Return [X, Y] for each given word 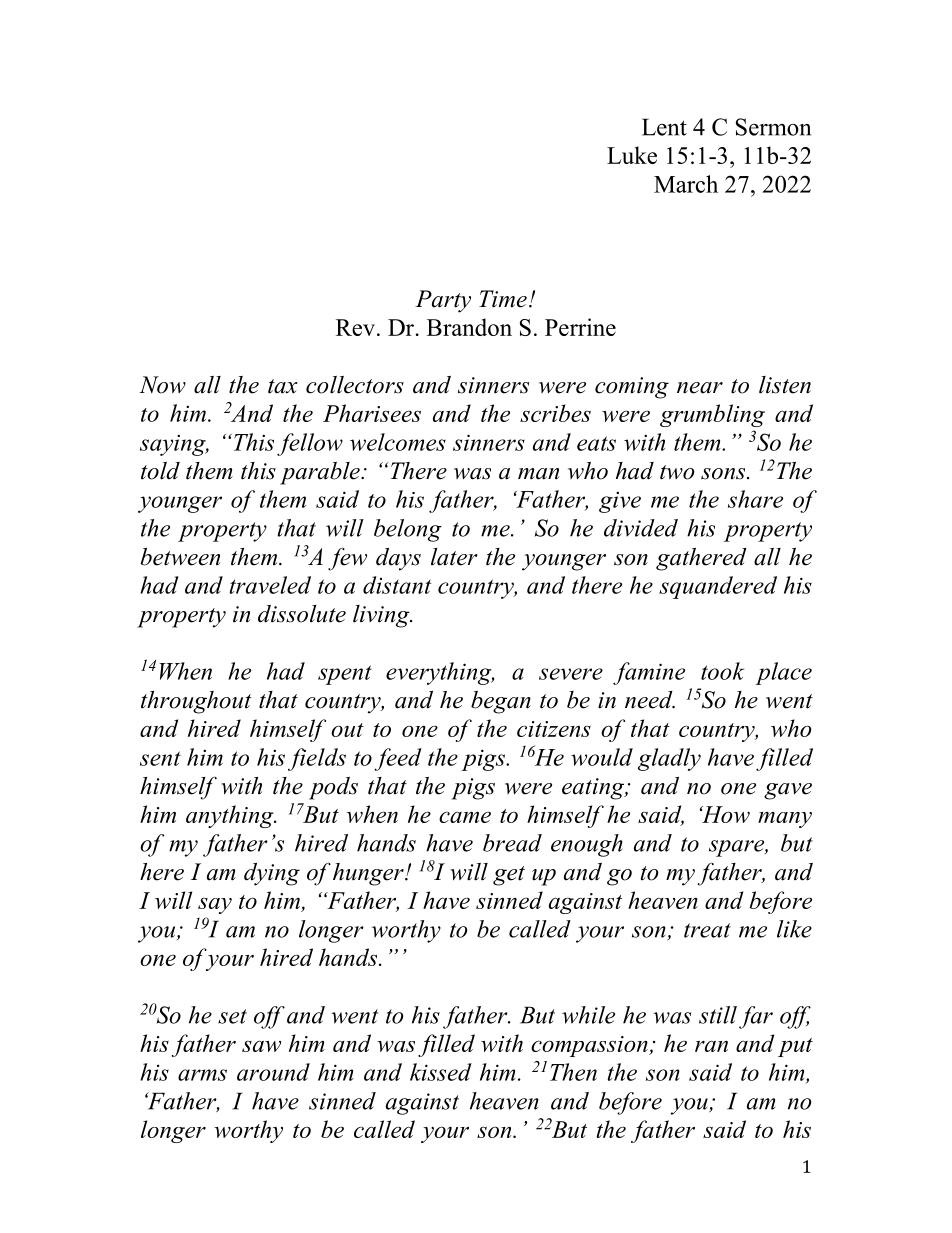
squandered [718, 587]
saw [261, 1046]
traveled [270, 585]
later [454, 557]
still [718, 1015]
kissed [441, 1072]
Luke [632, 155]
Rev [357, 327]
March [686, 184]
